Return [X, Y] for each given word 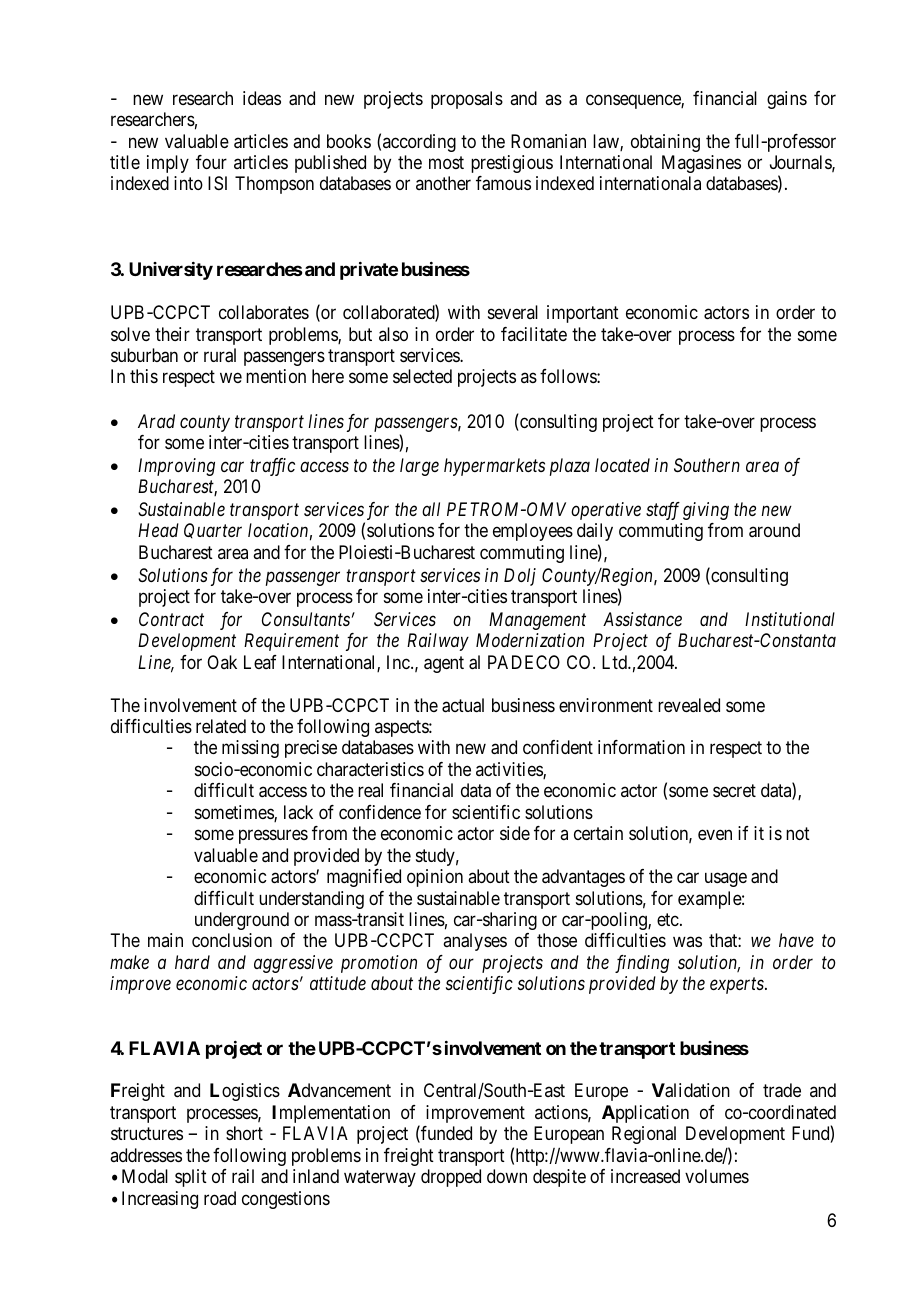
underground [242, 921]
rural [220, 355]
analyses [475, 942]
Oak [222, 662]
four [211, 162]
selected [422, 376]
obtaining [665, 143]
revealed [689, 705]
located [622, 465]
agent [444, 664]
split [191, 1178]
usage [726, 880]
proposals [467, 100]
